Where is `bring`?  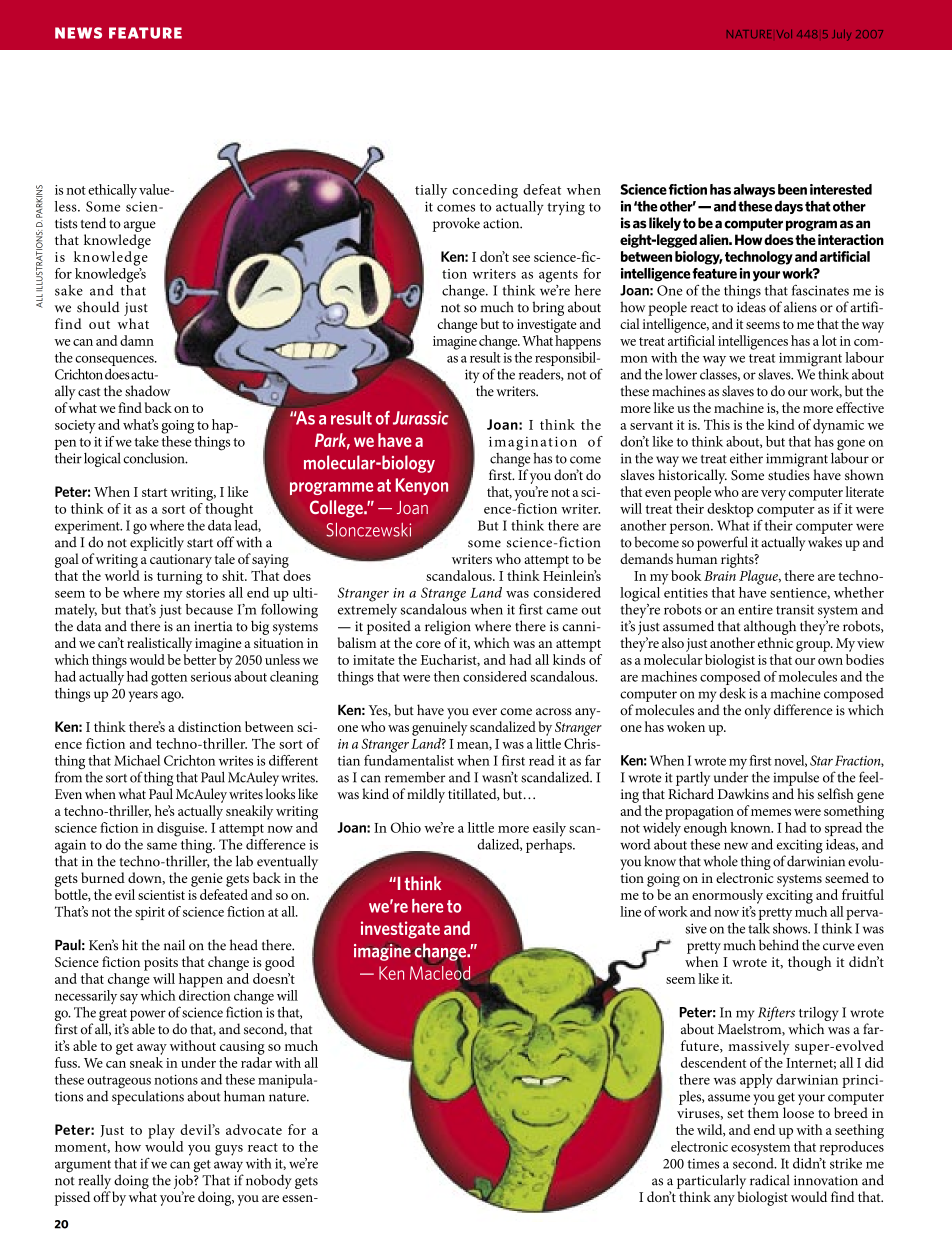
bring is located at coordinates (548, 308).
